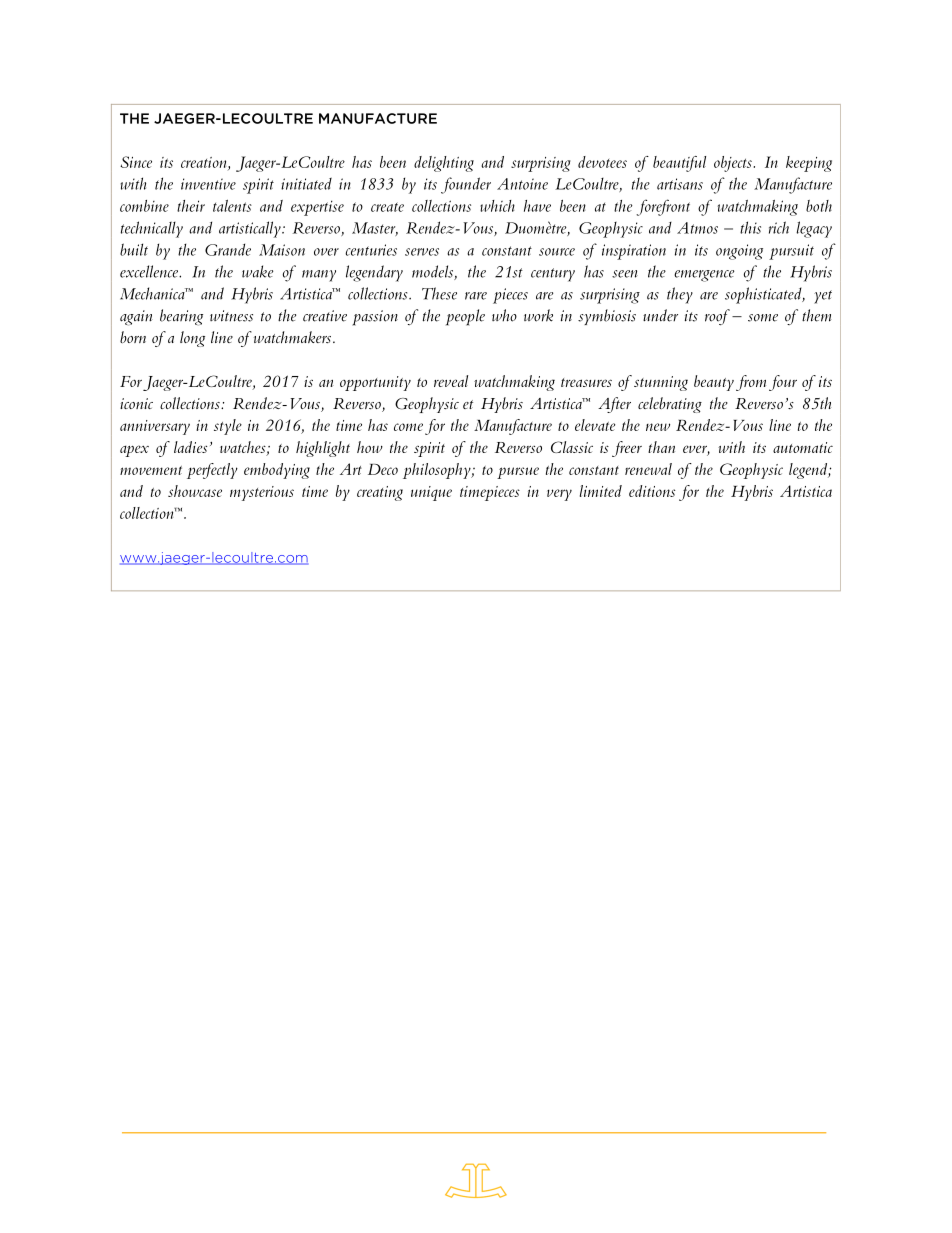 This page has width=952, height=1233. What do you see at coordinates (208, 184) in the page?
I see `inventive` at bounding box center [208, 184].
